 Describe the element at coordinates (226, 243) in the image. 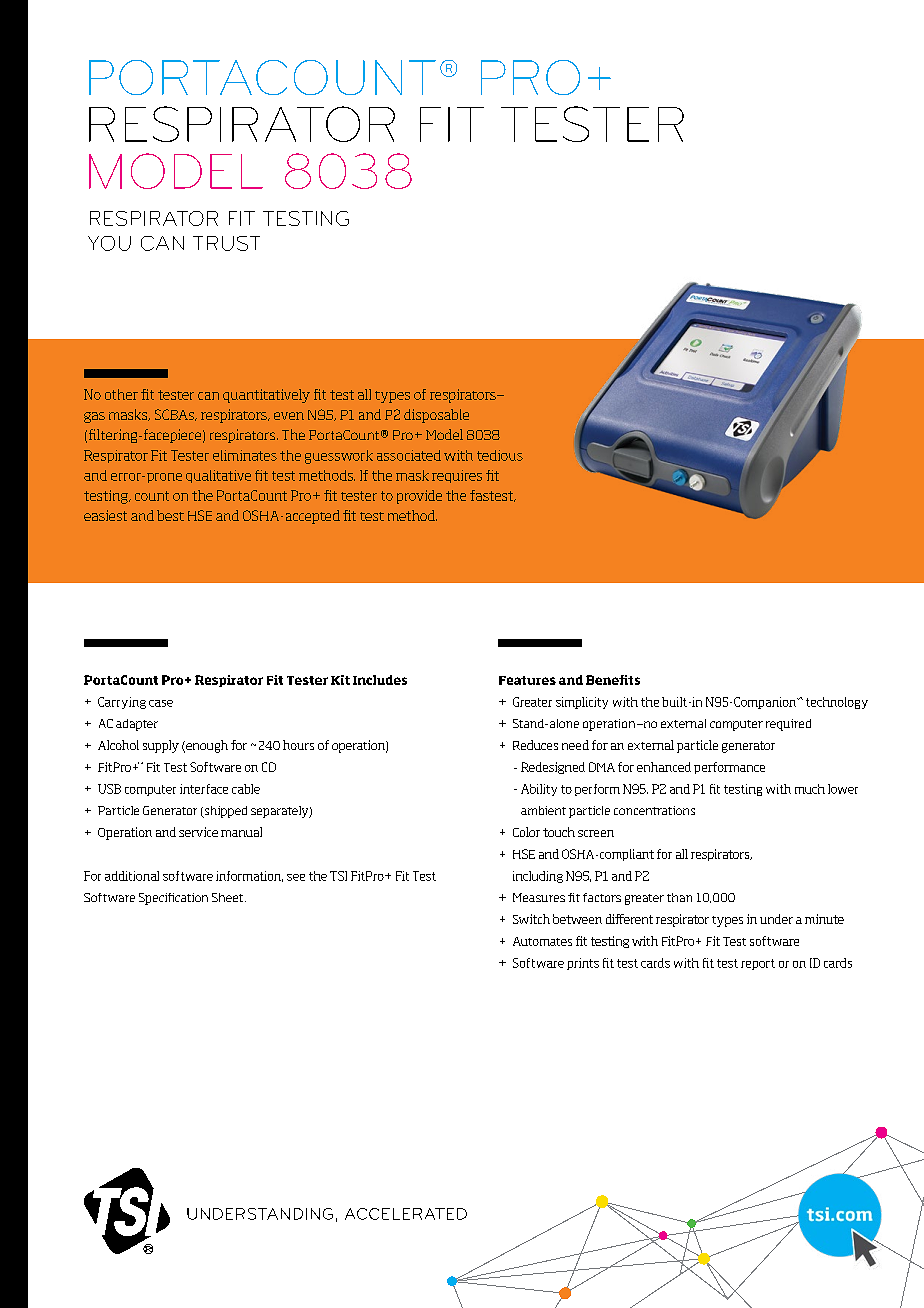

I see `TRUST` at that location.
